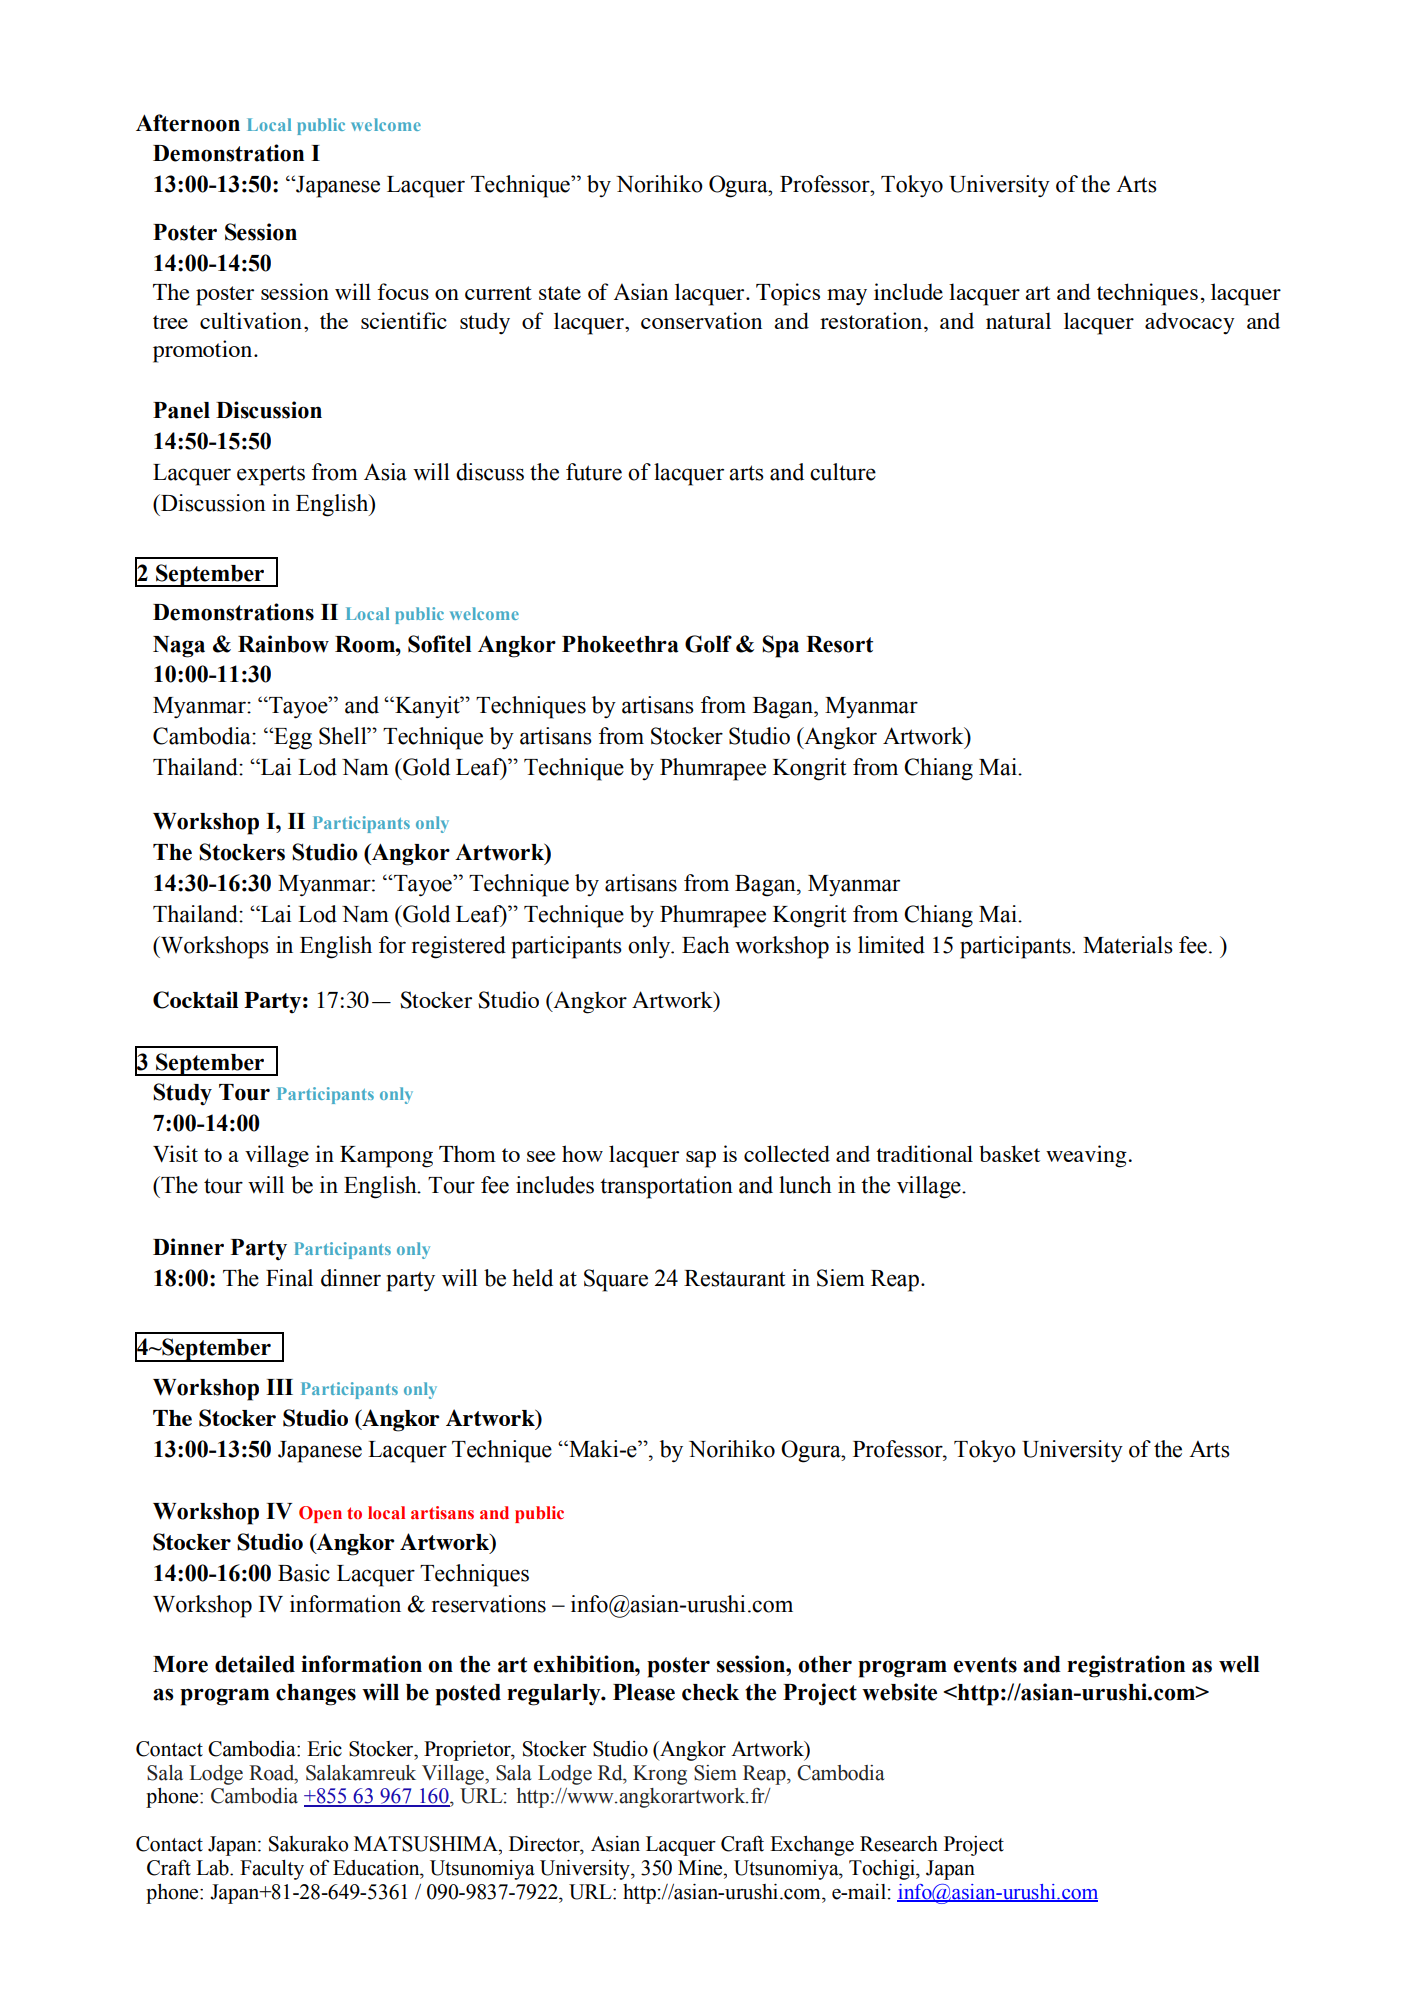 The height and width of the screenshot is (2001, 1414). I want to click on Afternoon, so click(188, 123).
